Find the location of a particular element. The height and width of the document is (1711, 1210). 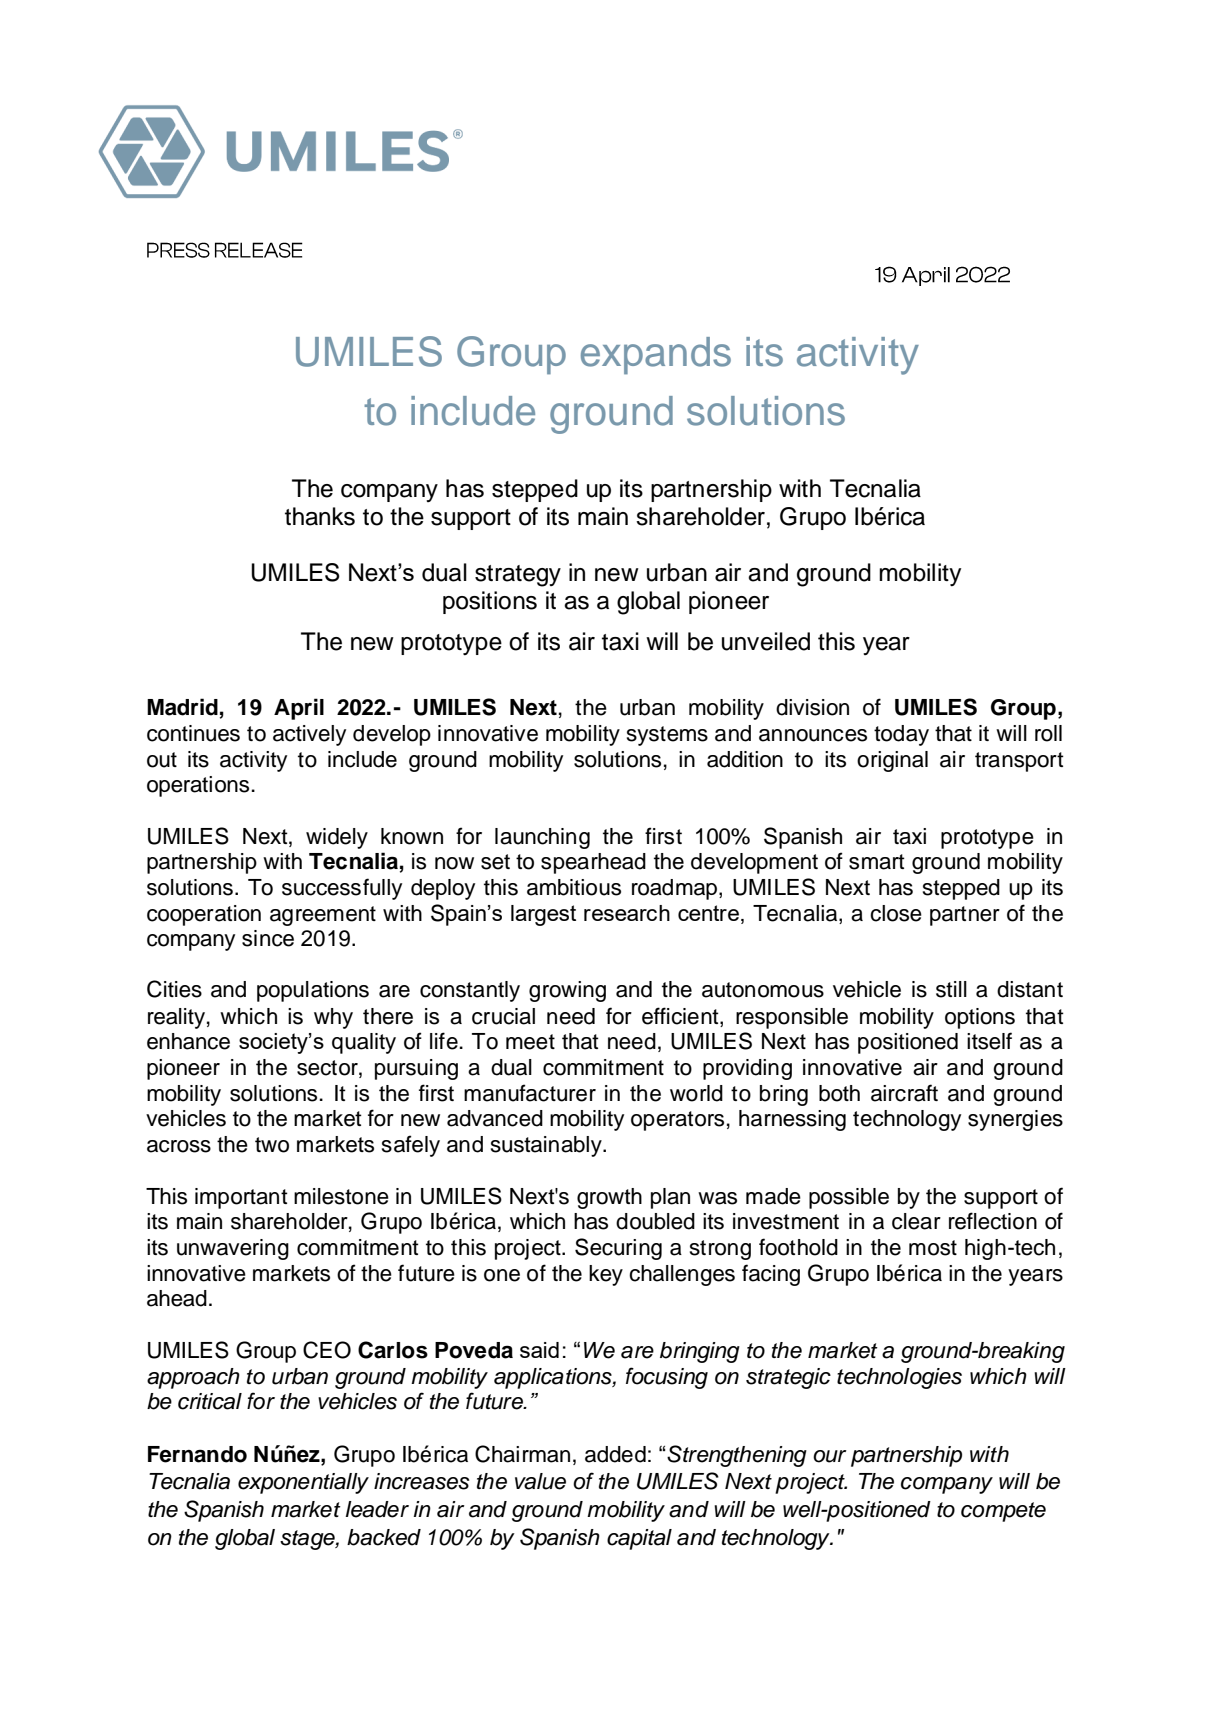

still is located at coordinates (951, 989).
